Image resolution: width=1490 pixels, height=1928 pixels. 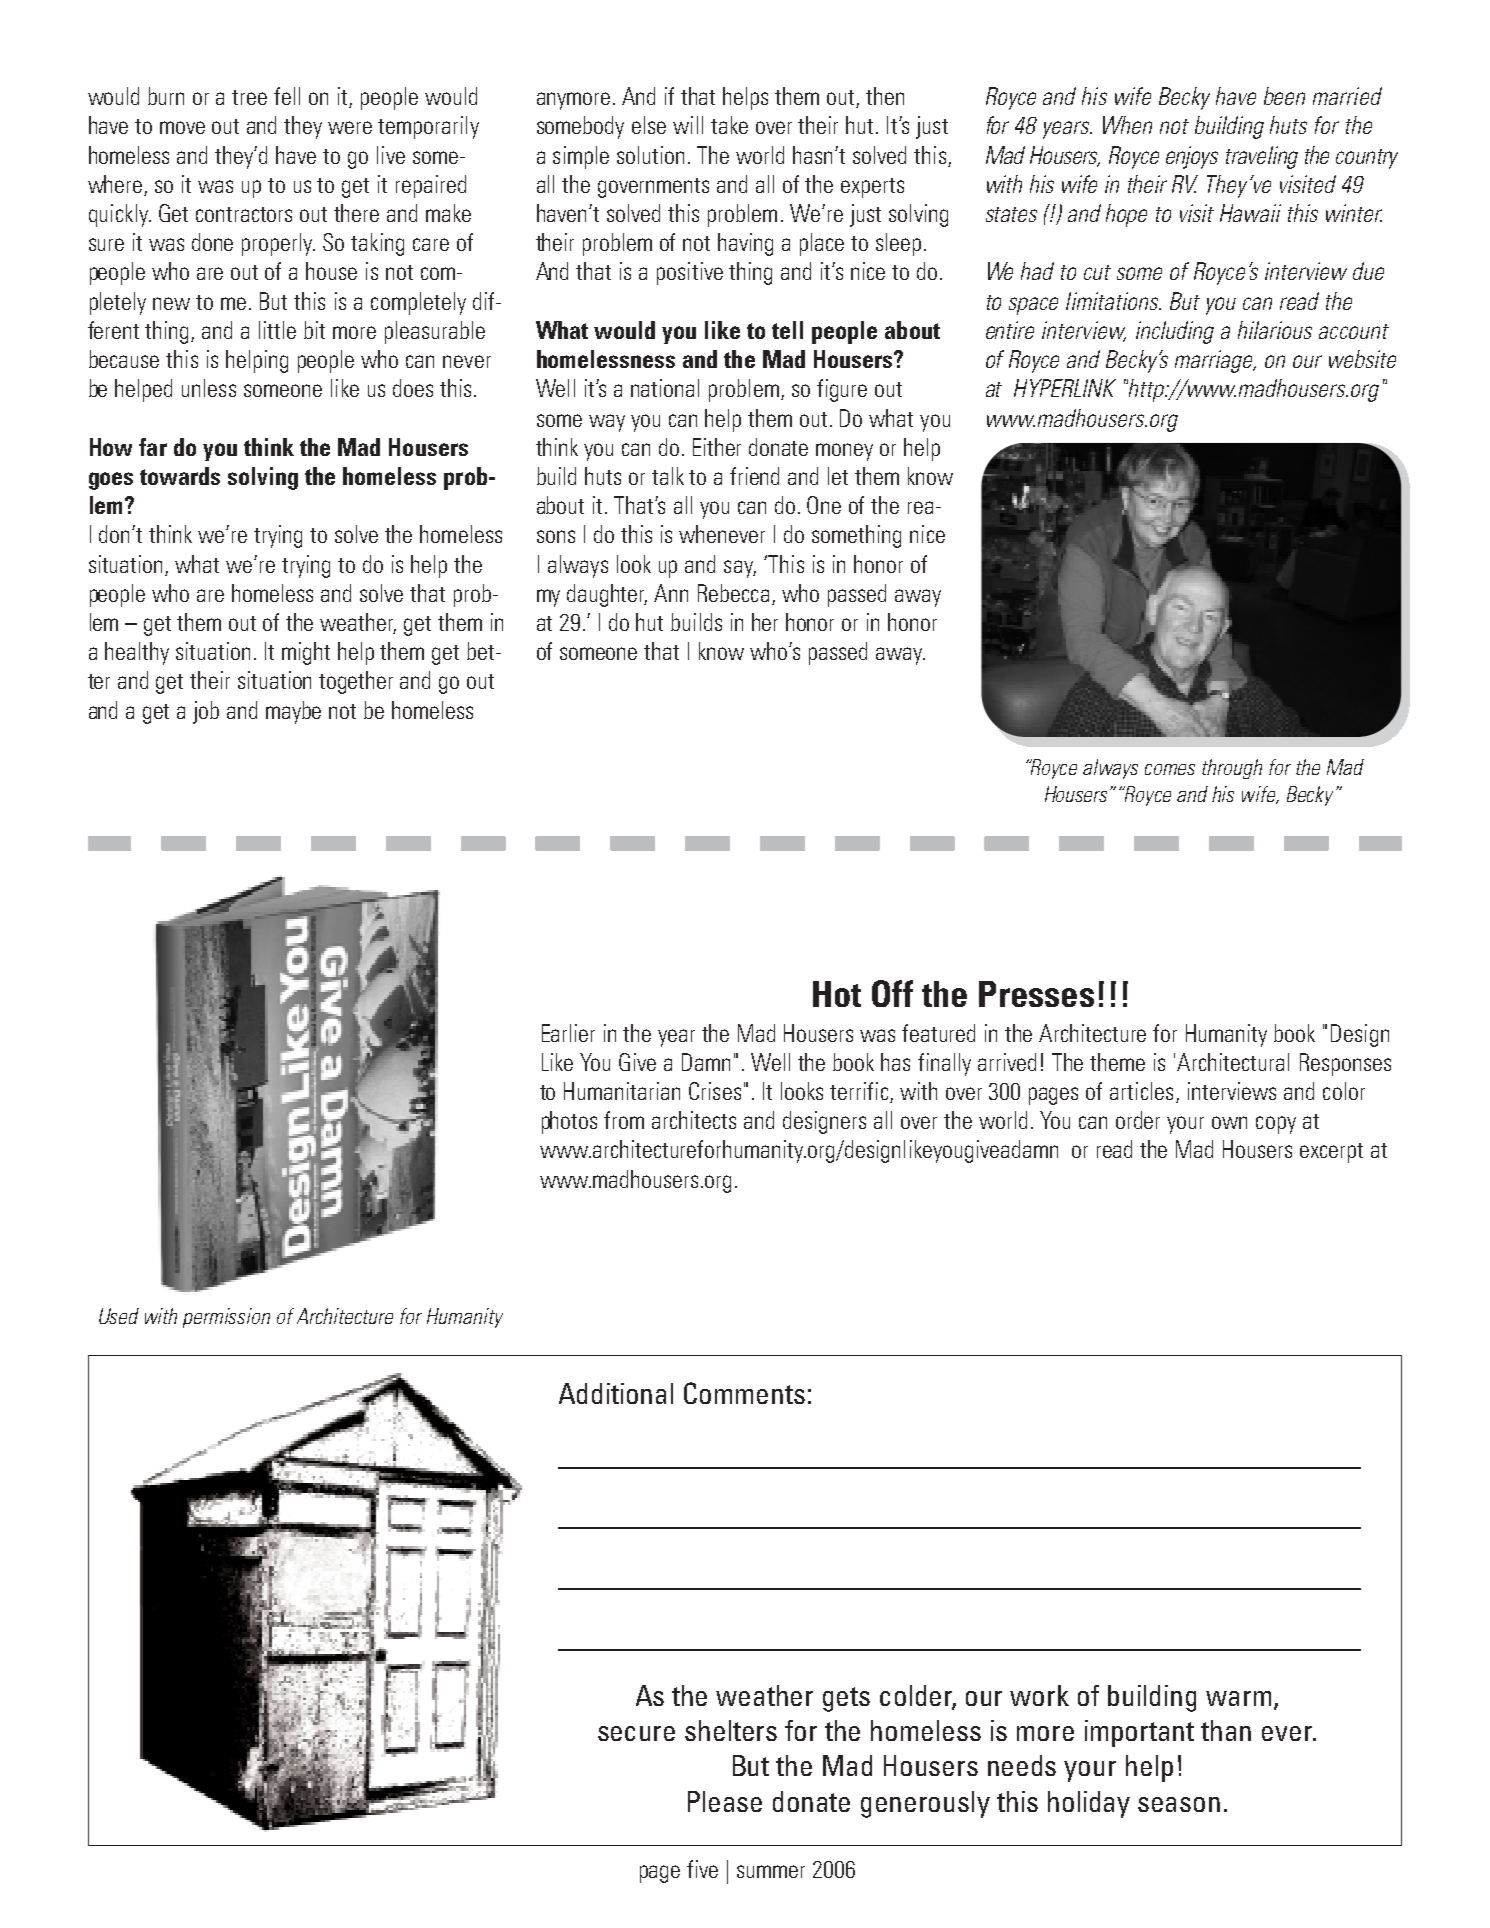 What do you see at coordinates (715, 1091) in the screenshot?
I see `Crises` at bounding box center [715, 1091].
